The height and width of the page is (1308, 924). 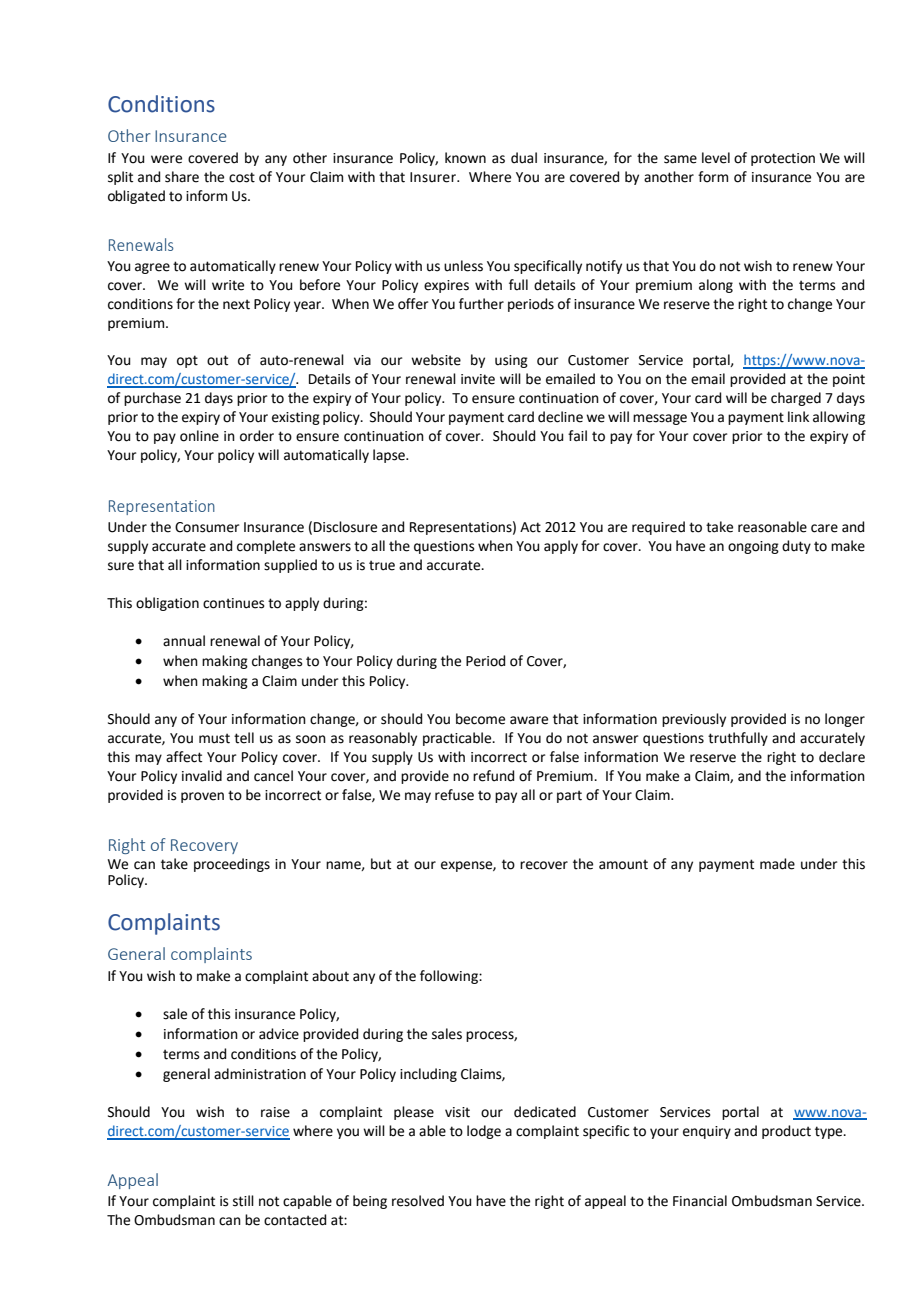 What do you see at coordinates (207, 527) in the page?
I see `Consumer` at bounding box center [207, 527].
